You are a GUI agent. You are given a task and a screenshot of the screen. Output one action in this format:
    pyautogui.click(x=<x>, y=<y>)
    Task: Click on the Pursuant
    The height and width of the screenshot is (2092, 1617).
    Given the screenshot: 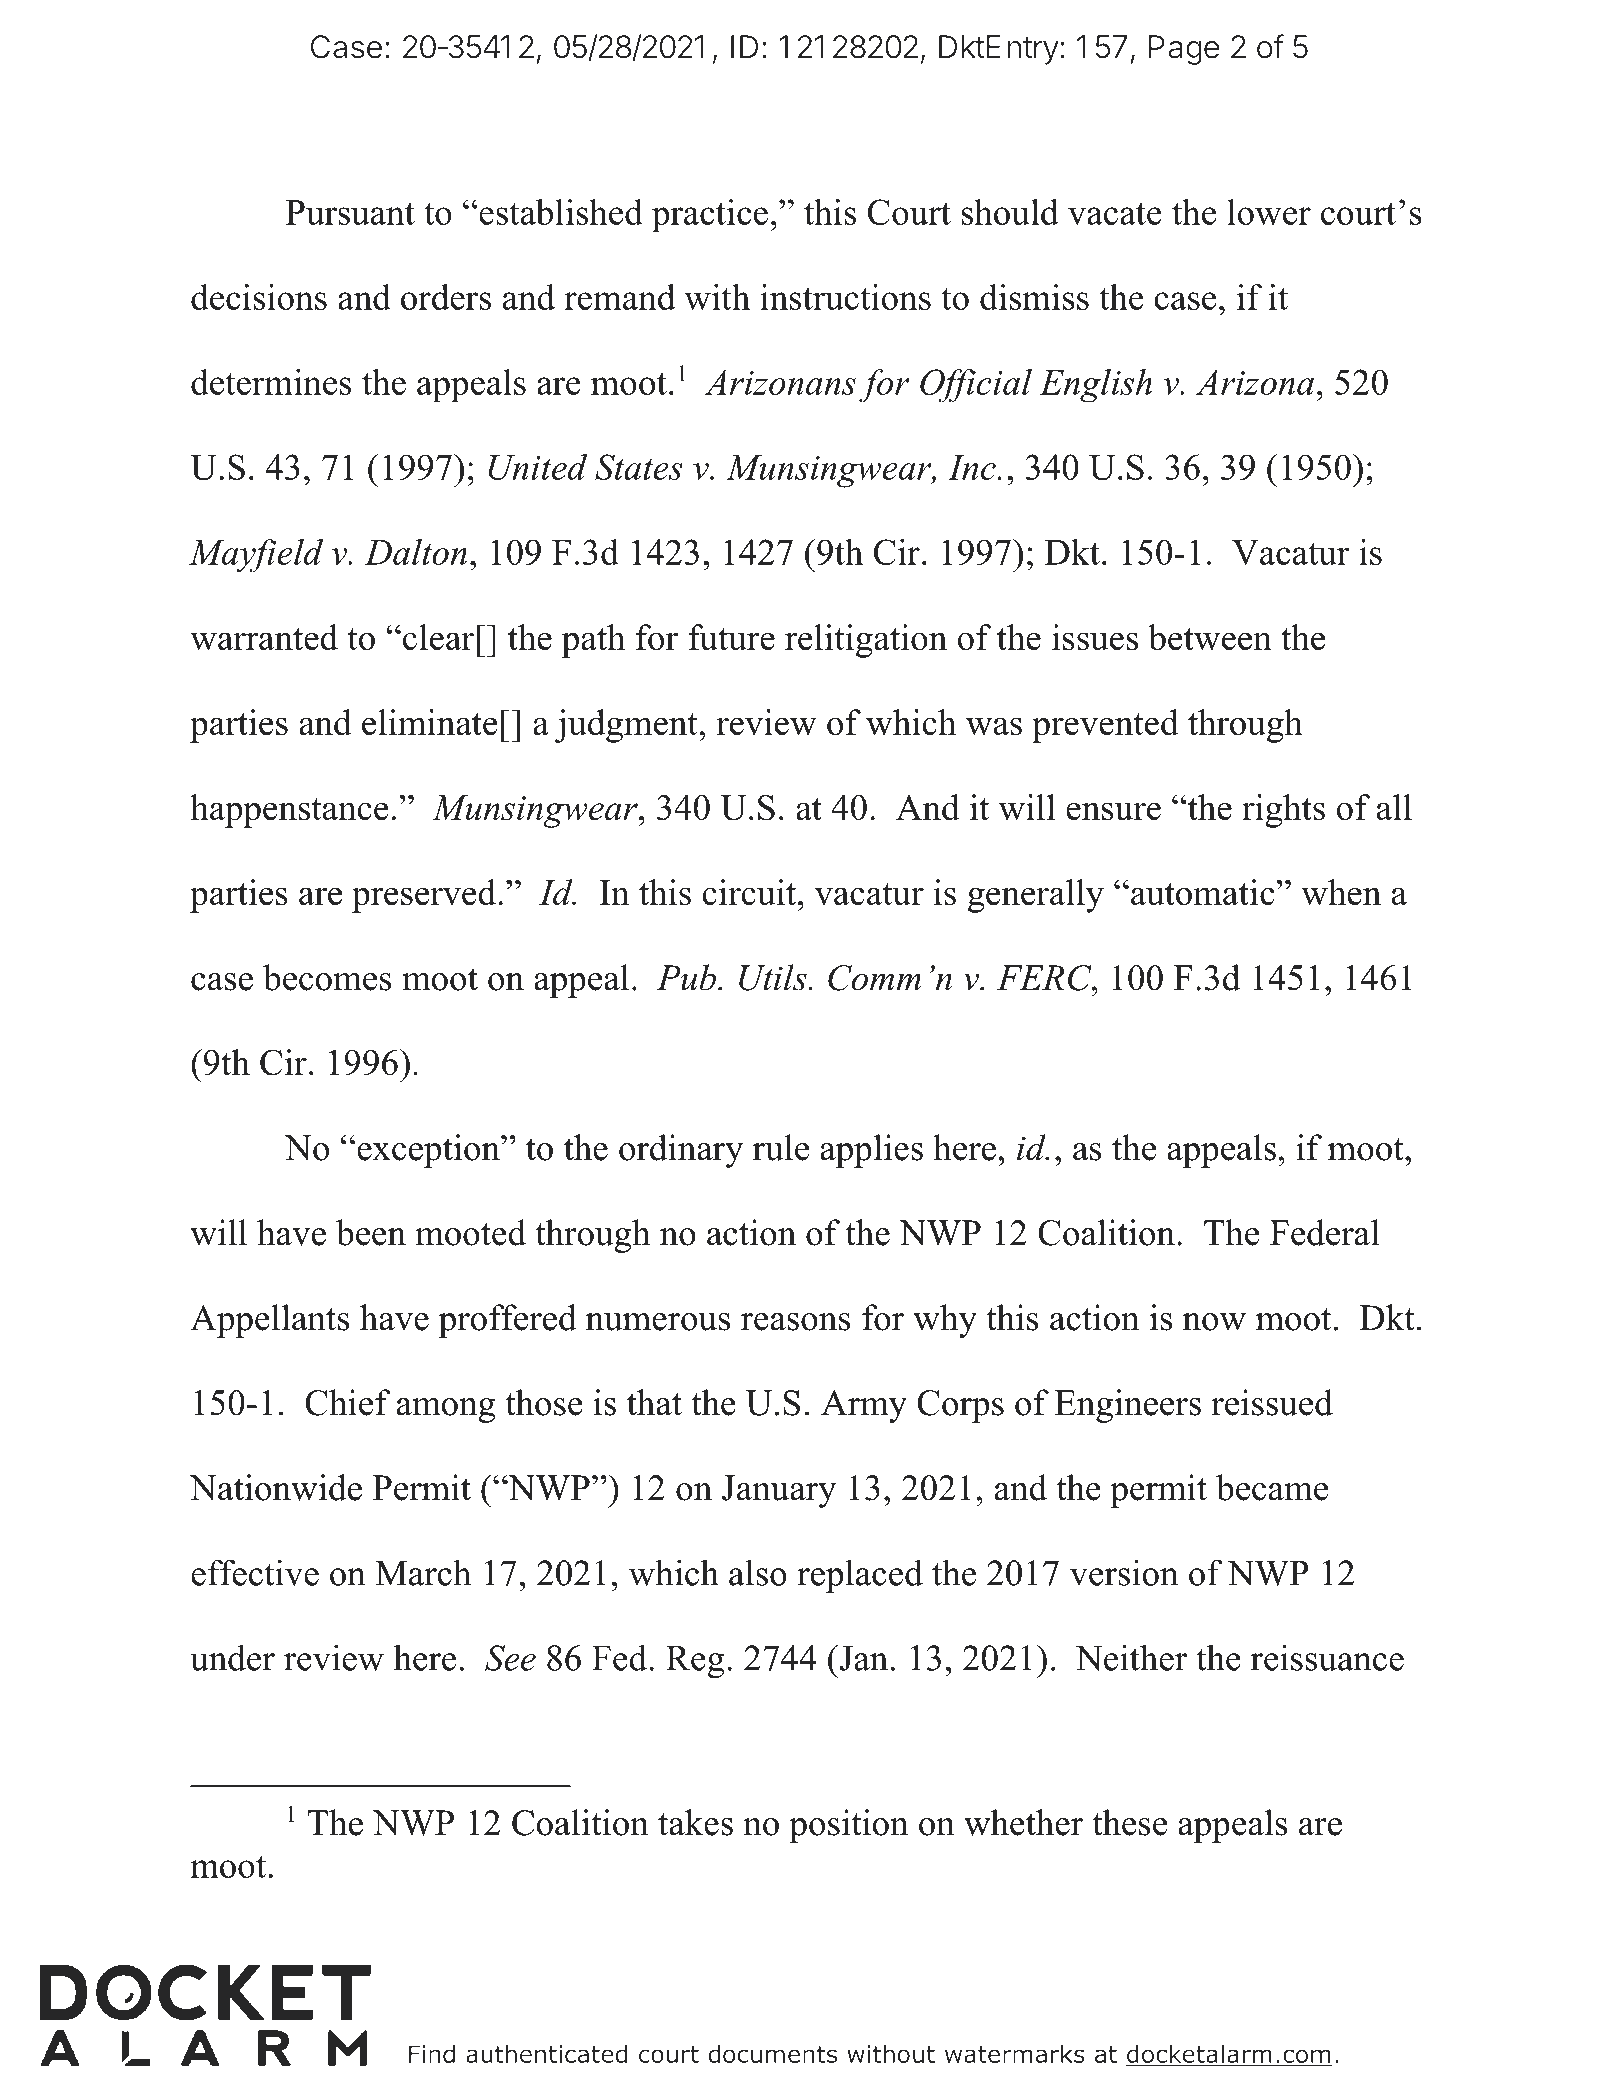 What is the action you would take?
    pyautogui.click(x=350, y=212)
